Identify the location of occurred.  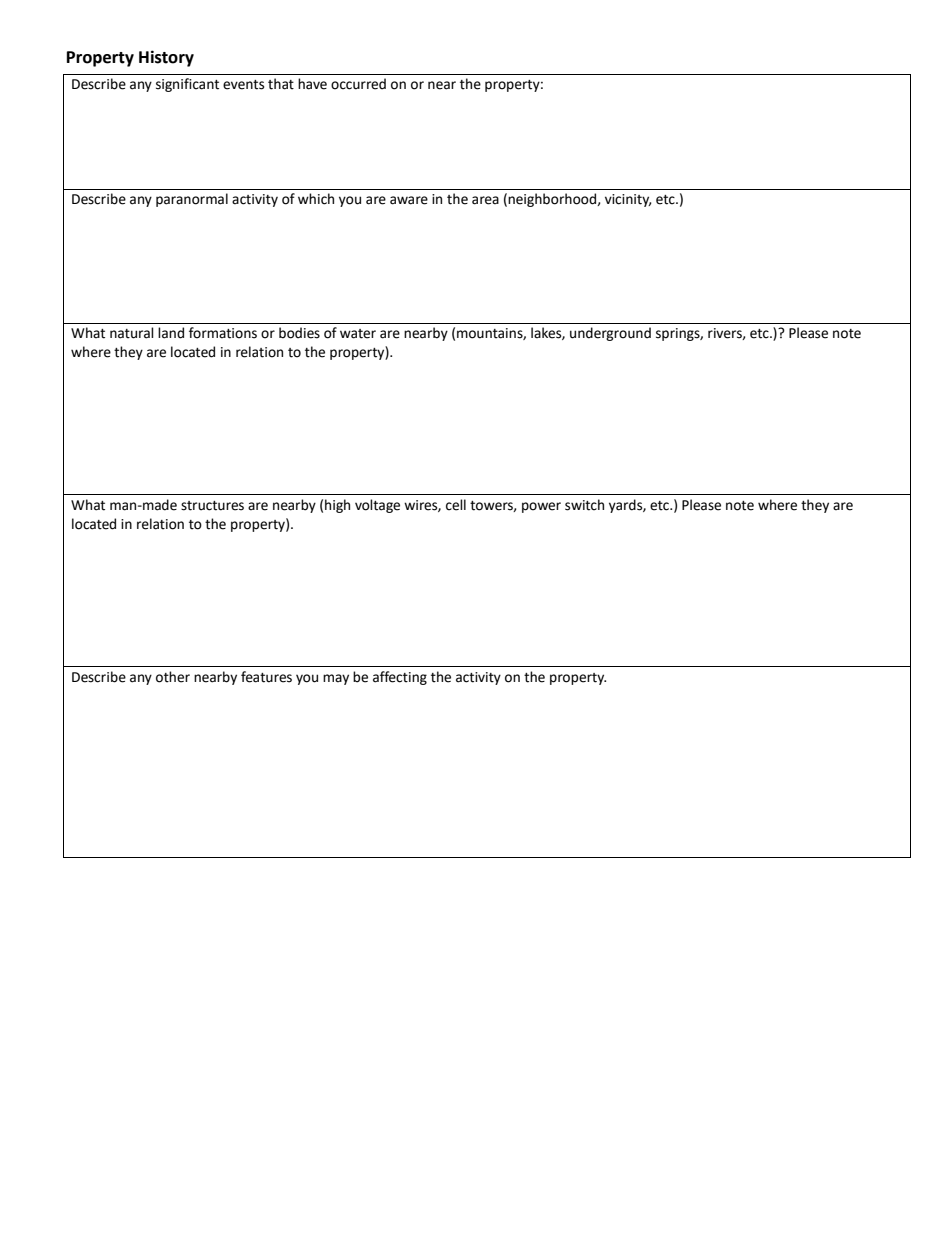
(358, 84).
